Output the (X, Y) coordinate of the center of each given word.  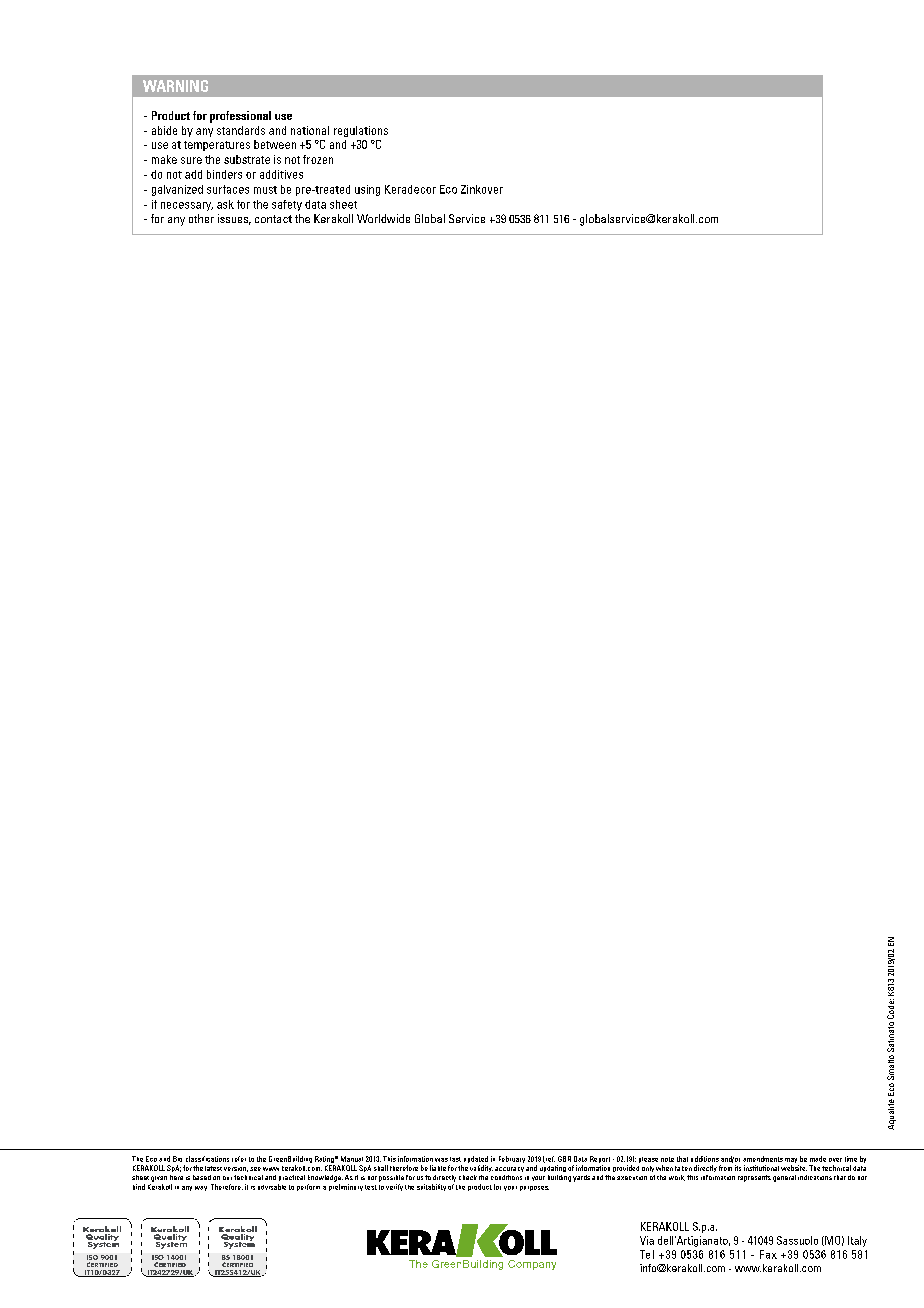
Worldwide (383, 218)
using (367, 190)
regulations (361, 131)
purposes (534, 1188)
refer (239, 1159)
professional (240, 117)
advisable (272, 1187)
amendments (763, 1159)
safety (287, 205)
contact (273, 219)
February (512, 1159)
